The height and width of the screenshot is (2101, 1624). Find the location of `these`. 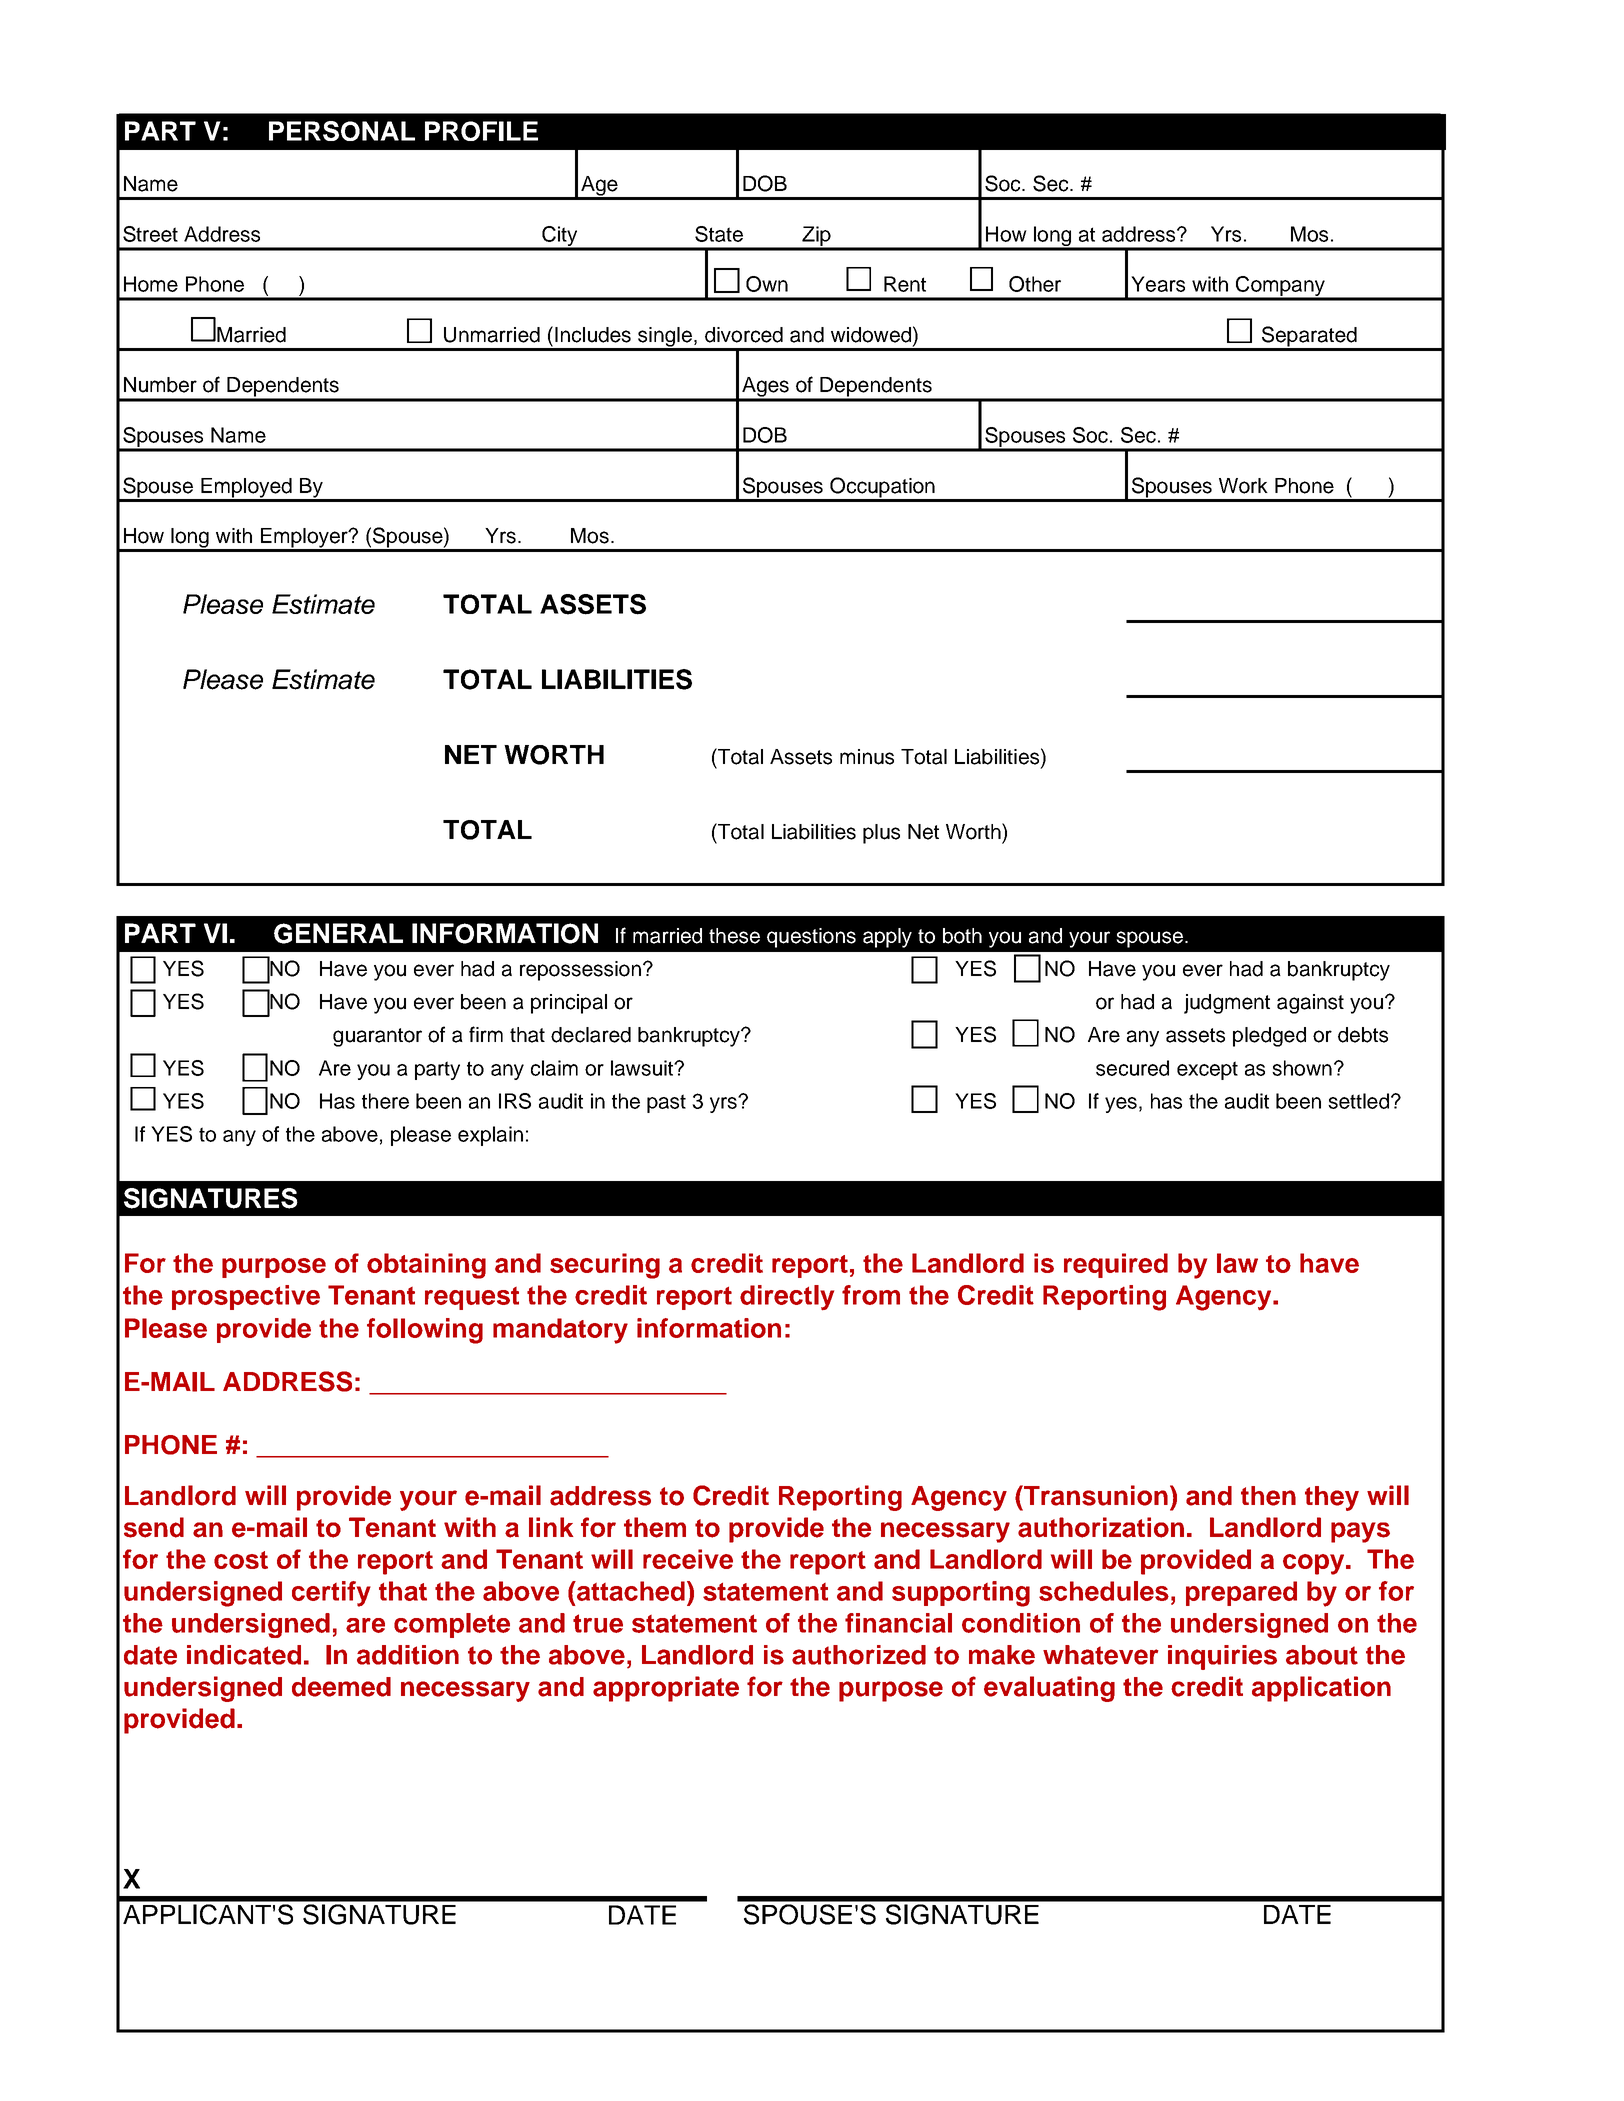

these is located at coordinates (734, 936).
